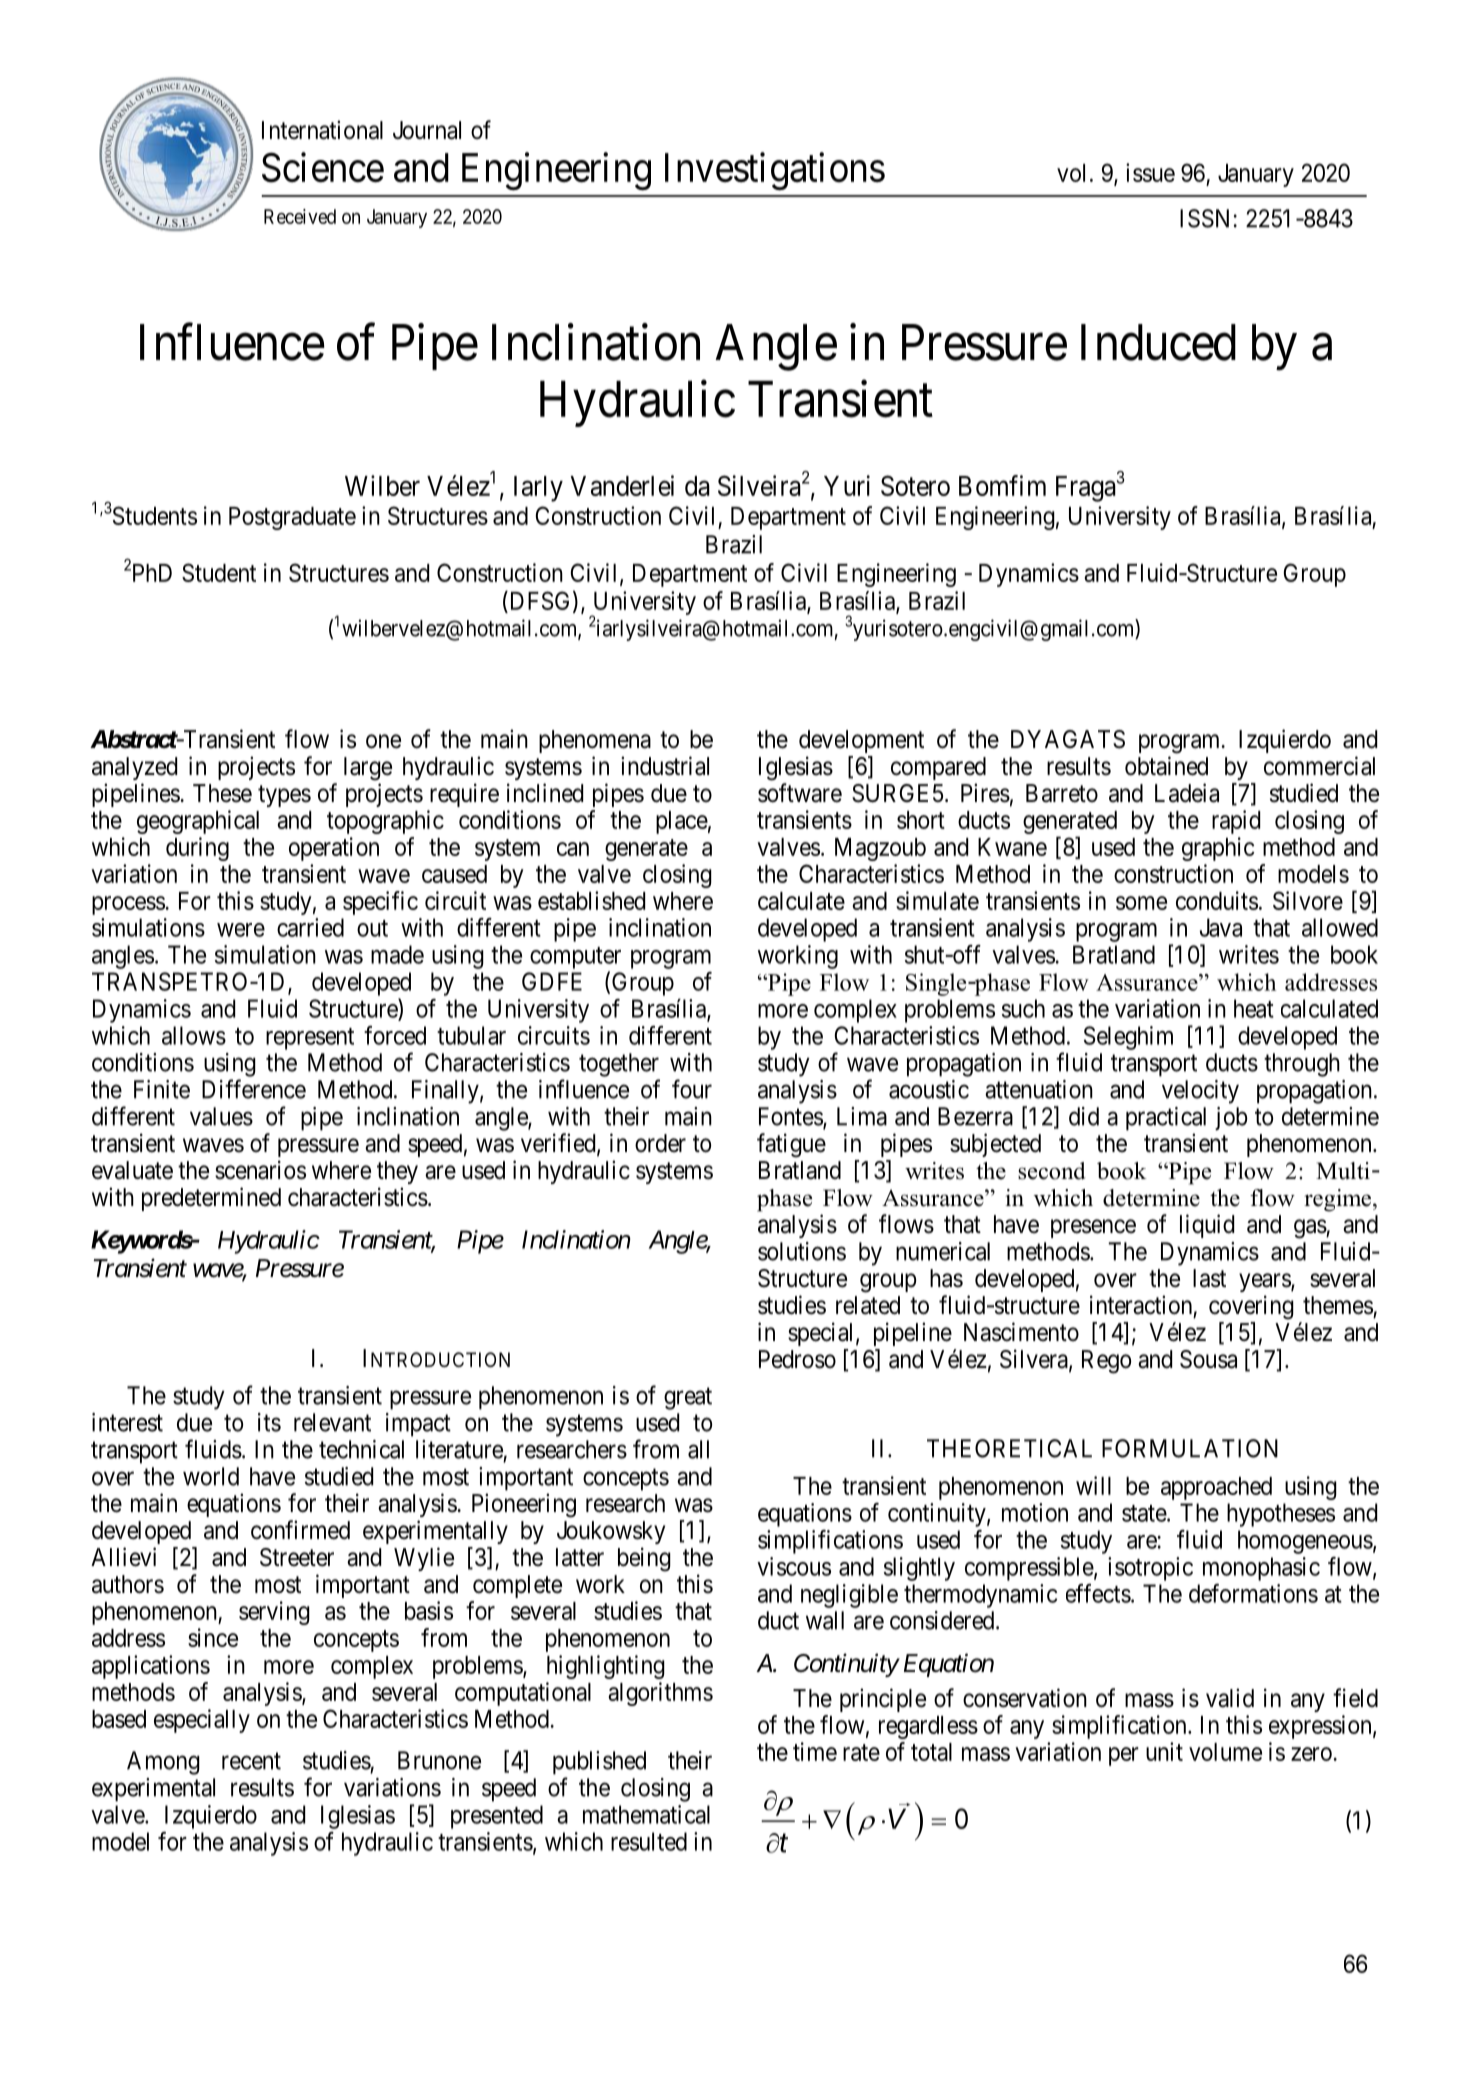 This screenshot has width=1469, height=2076. I want to click on recent, so click(251, 1761).
